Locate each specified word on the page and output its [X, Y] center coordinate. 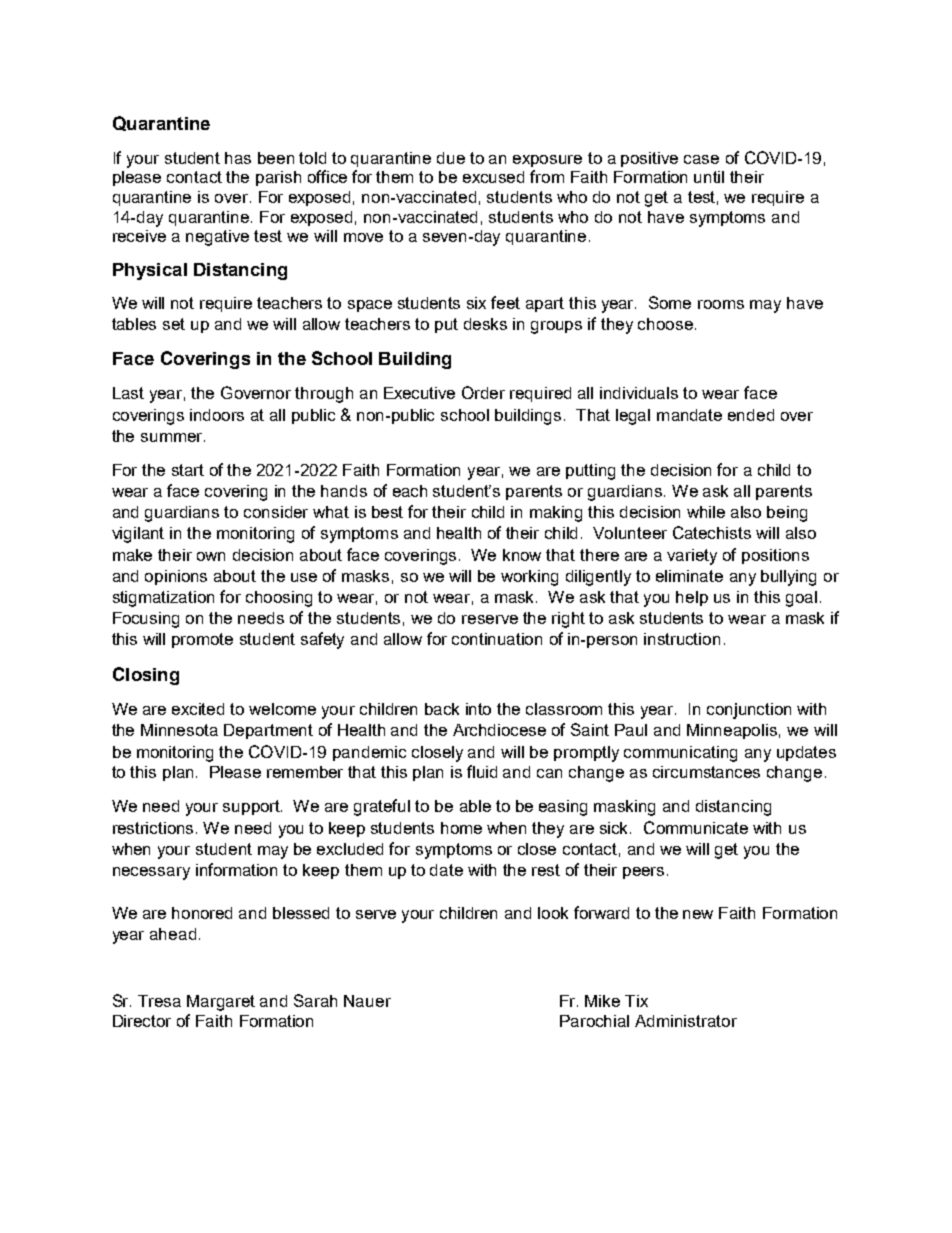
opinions [176, 577]
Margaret [221, 1003]
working [529, 578]
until [709, 177]
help [692, 598]
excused [493, 177]
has [238, 158]
